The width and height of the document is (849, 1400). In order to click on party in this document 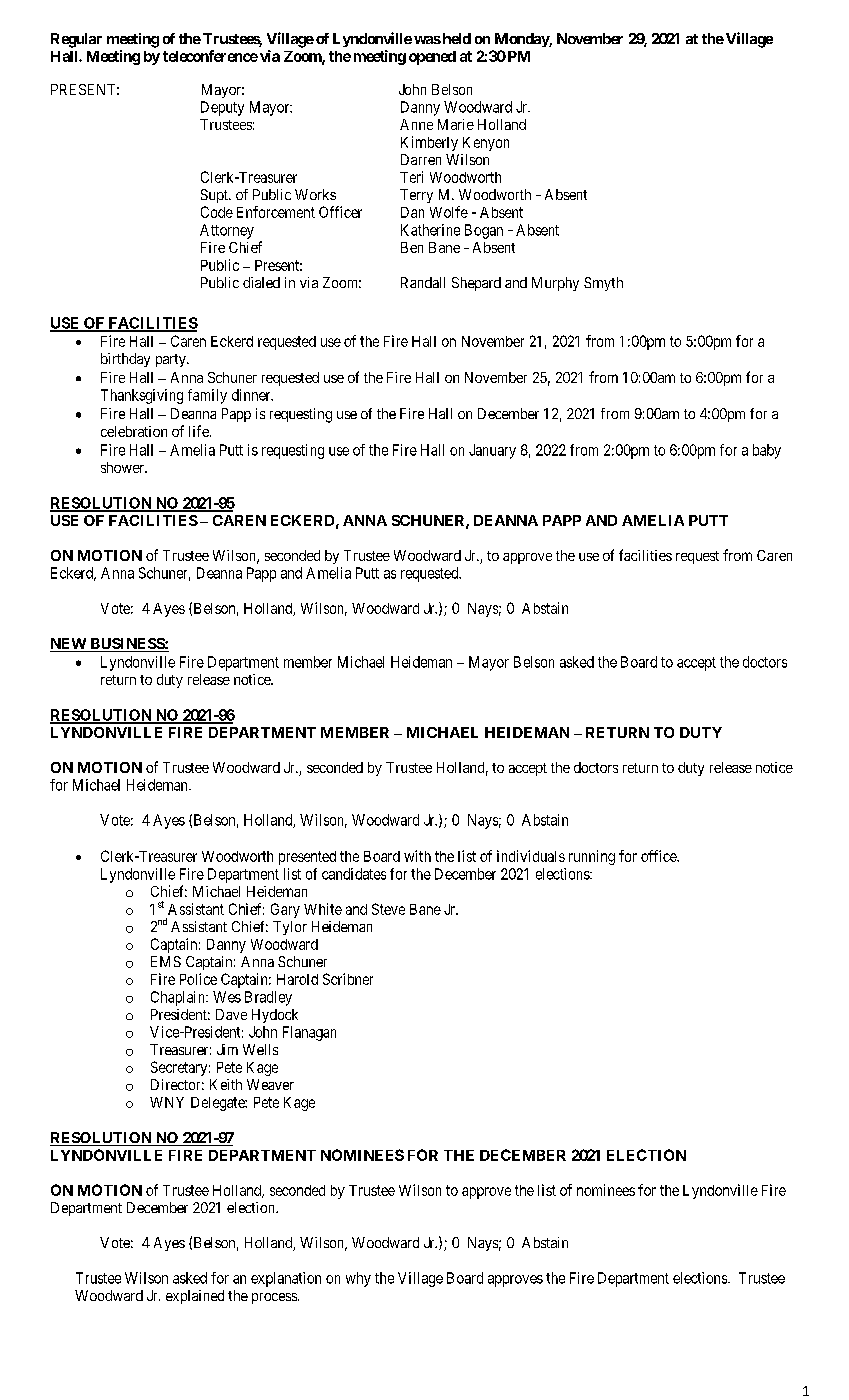, I will do `click(172, 360)`.
